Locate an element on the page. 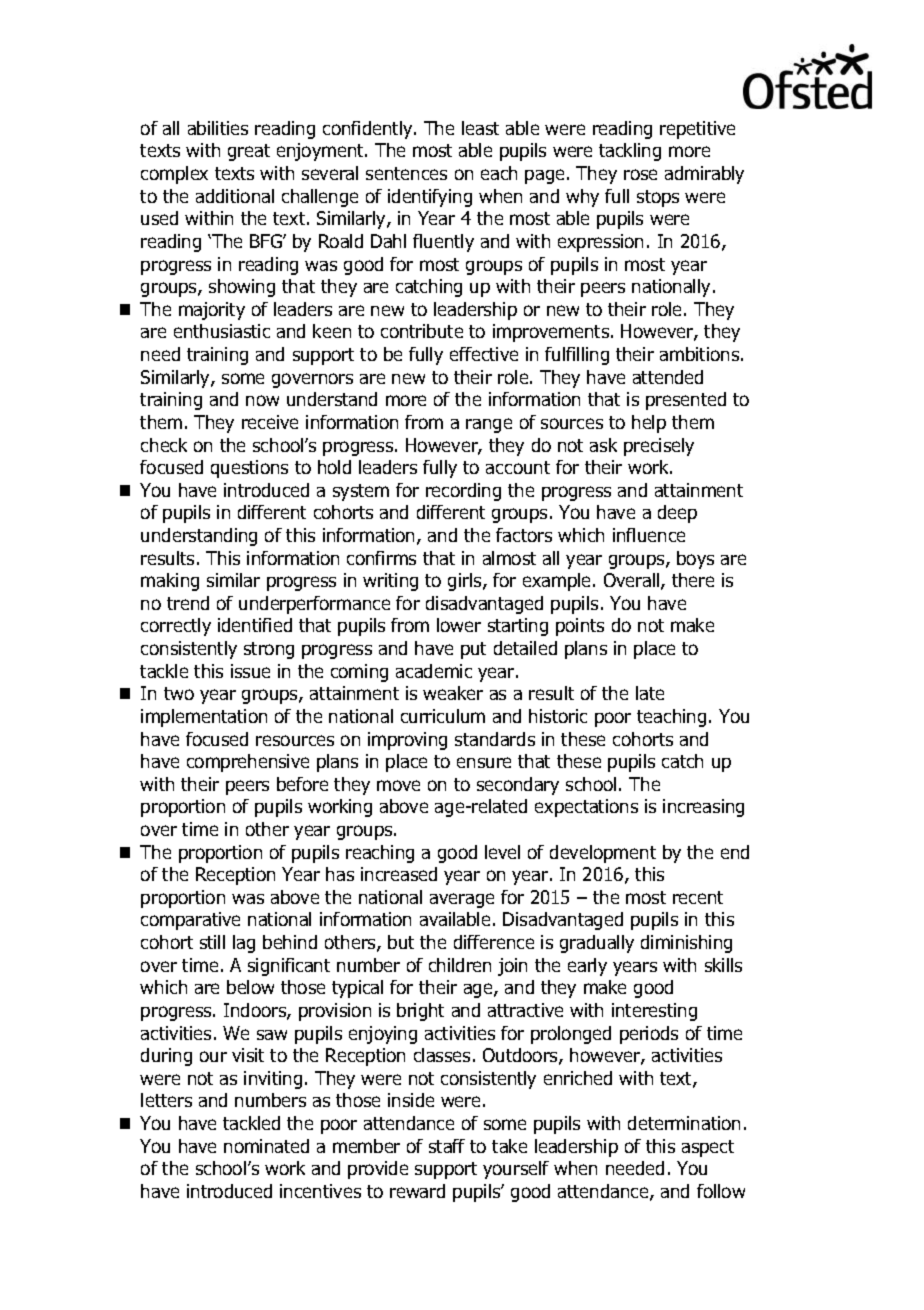 This document has height=1310, width=924. help is located at coordinates (649, 424).
